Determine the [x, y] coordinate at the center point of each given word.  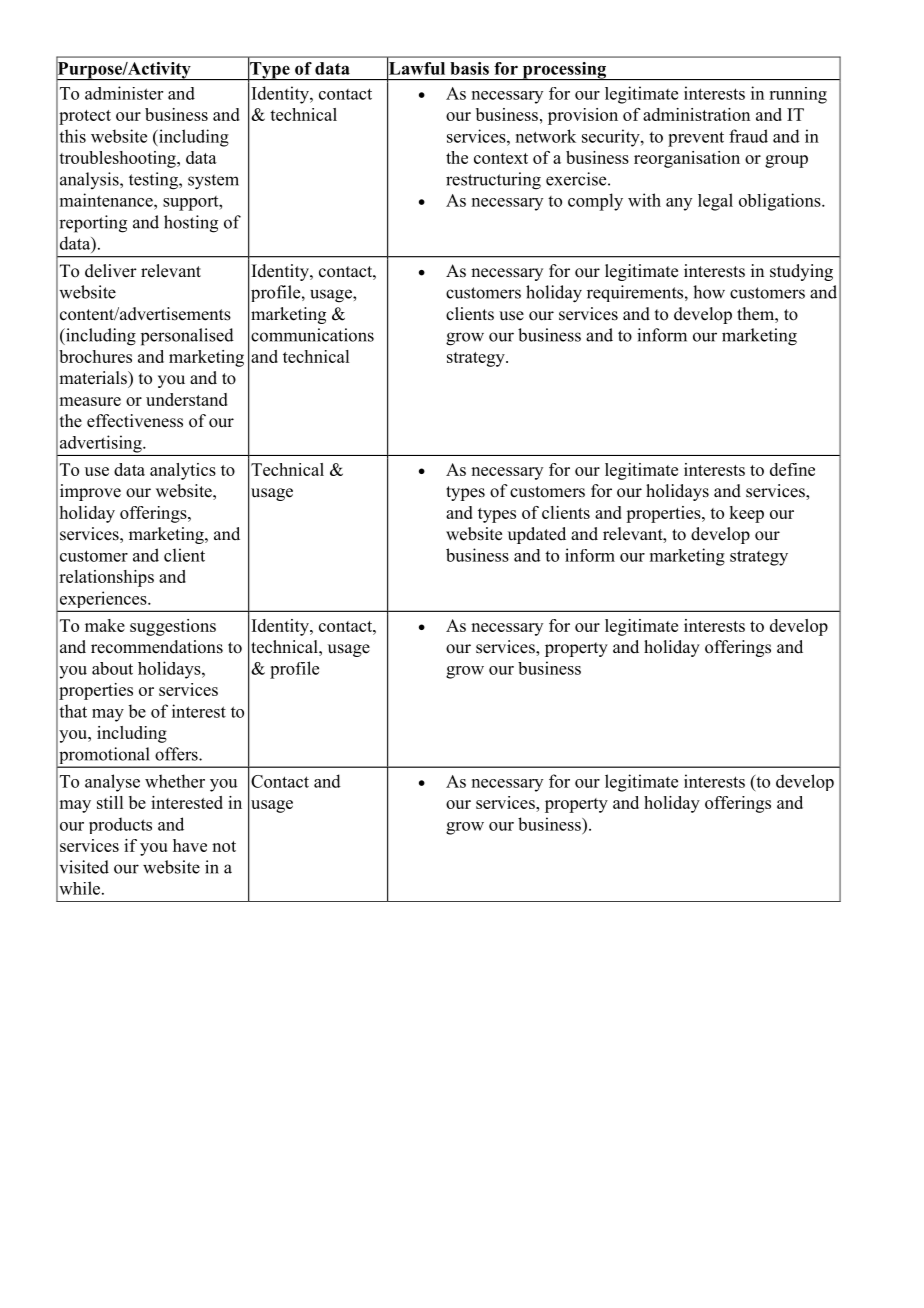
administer [124, 93]
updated [537, 535]
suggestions [173, 627]
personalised [187, 337]
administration [696, 114]
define [792, 469]
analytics [183, 471]
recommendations [157, 647]
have [190, 845]
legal [715, 202]
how [709, 292]
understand [187, 399]
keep [746, 514]
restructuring [493, 181]
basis [469, 68]
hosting [191, 224]
